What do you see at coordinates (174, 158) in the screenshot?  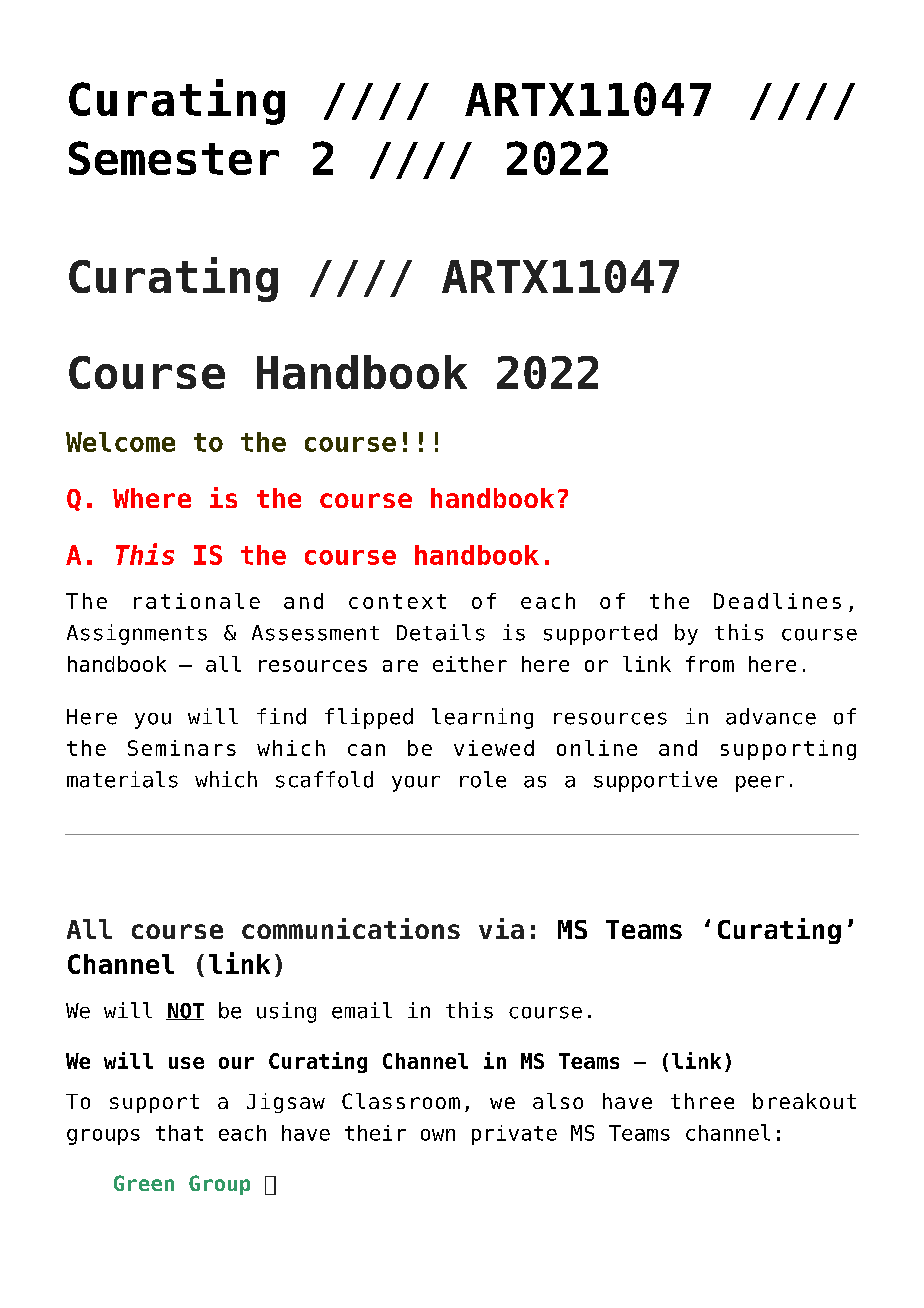 I see `Semester` at bounding box center [174, 158].
